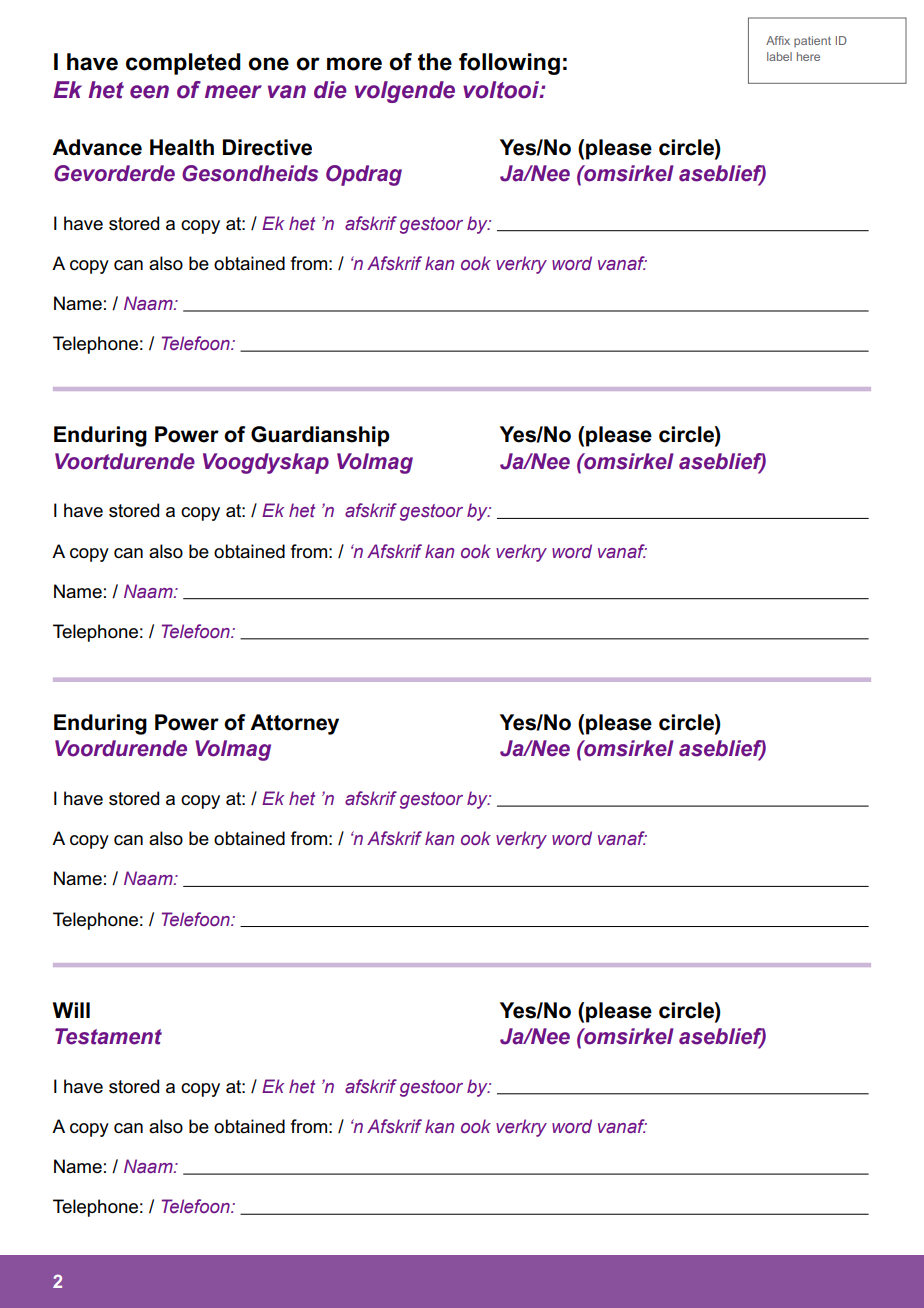 The height and width of the screenshot is (1308, 924). What do you see at coordinates (779, 56) in the screenshot?
I see `label` at bounding box center [779, 56].
